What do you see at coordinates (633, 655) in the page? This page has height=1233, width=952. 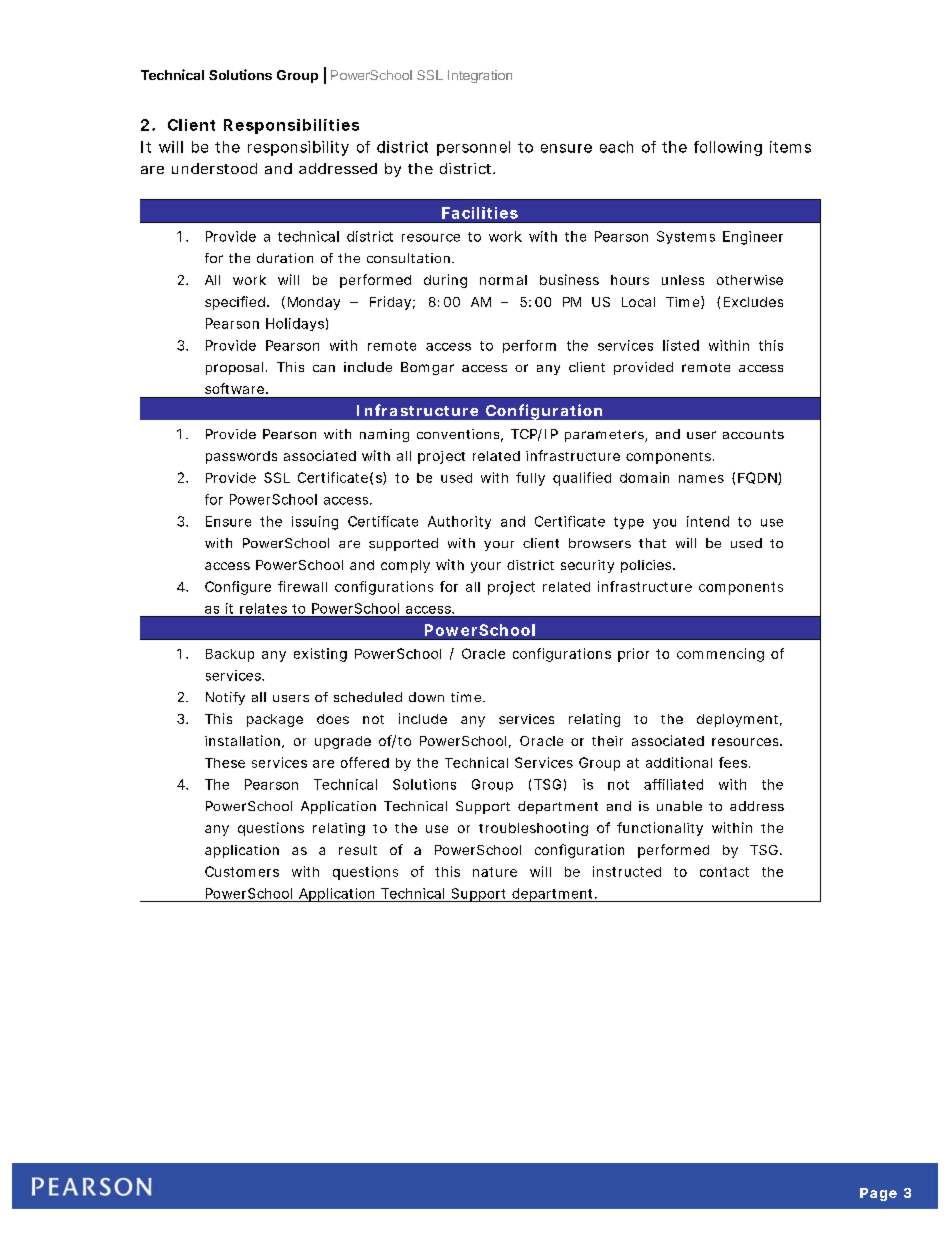 I see `prior` at bounding box center [633, 655].
